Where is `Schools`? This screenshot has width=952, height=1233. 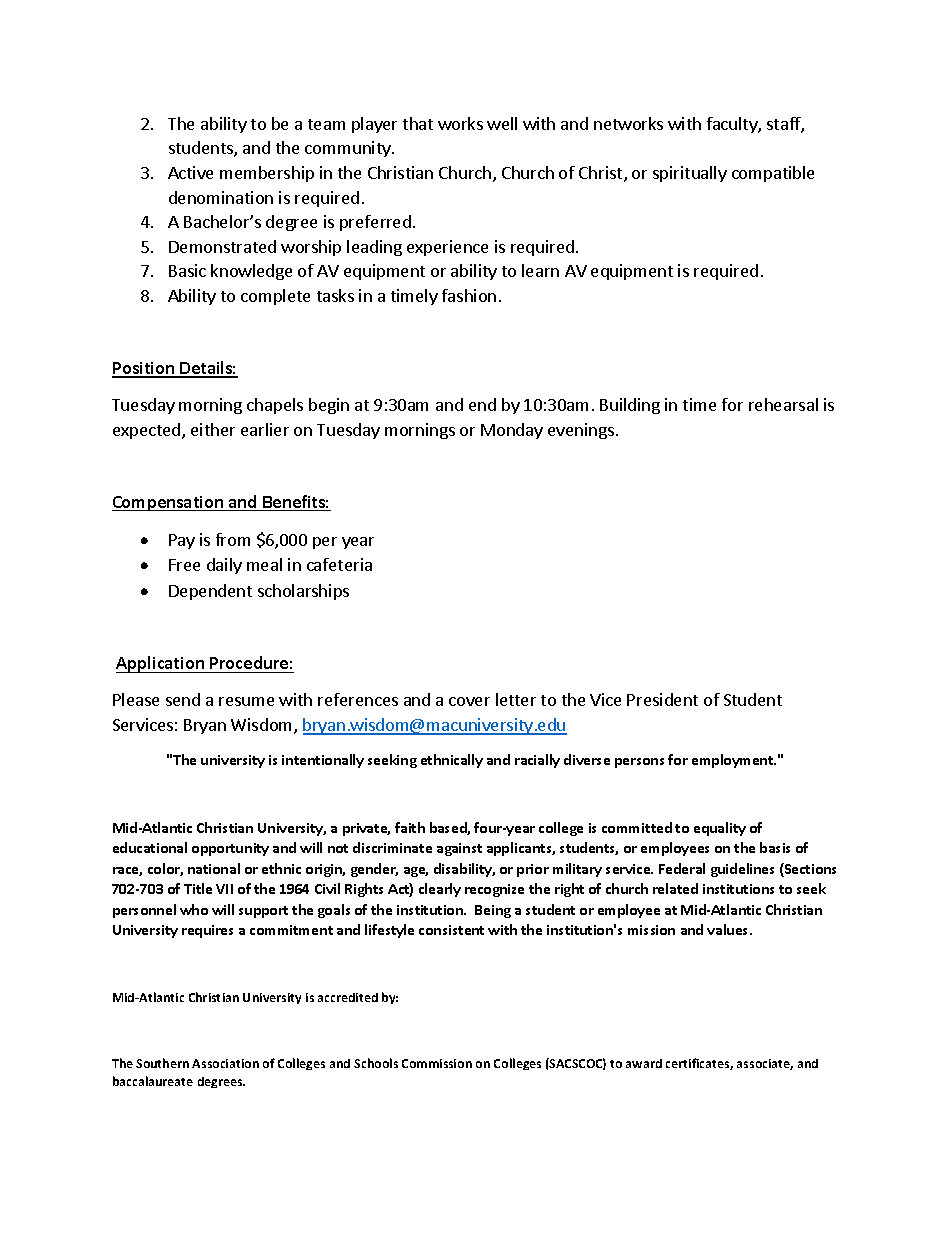
Schools is located at coordinates (376, 1063).
